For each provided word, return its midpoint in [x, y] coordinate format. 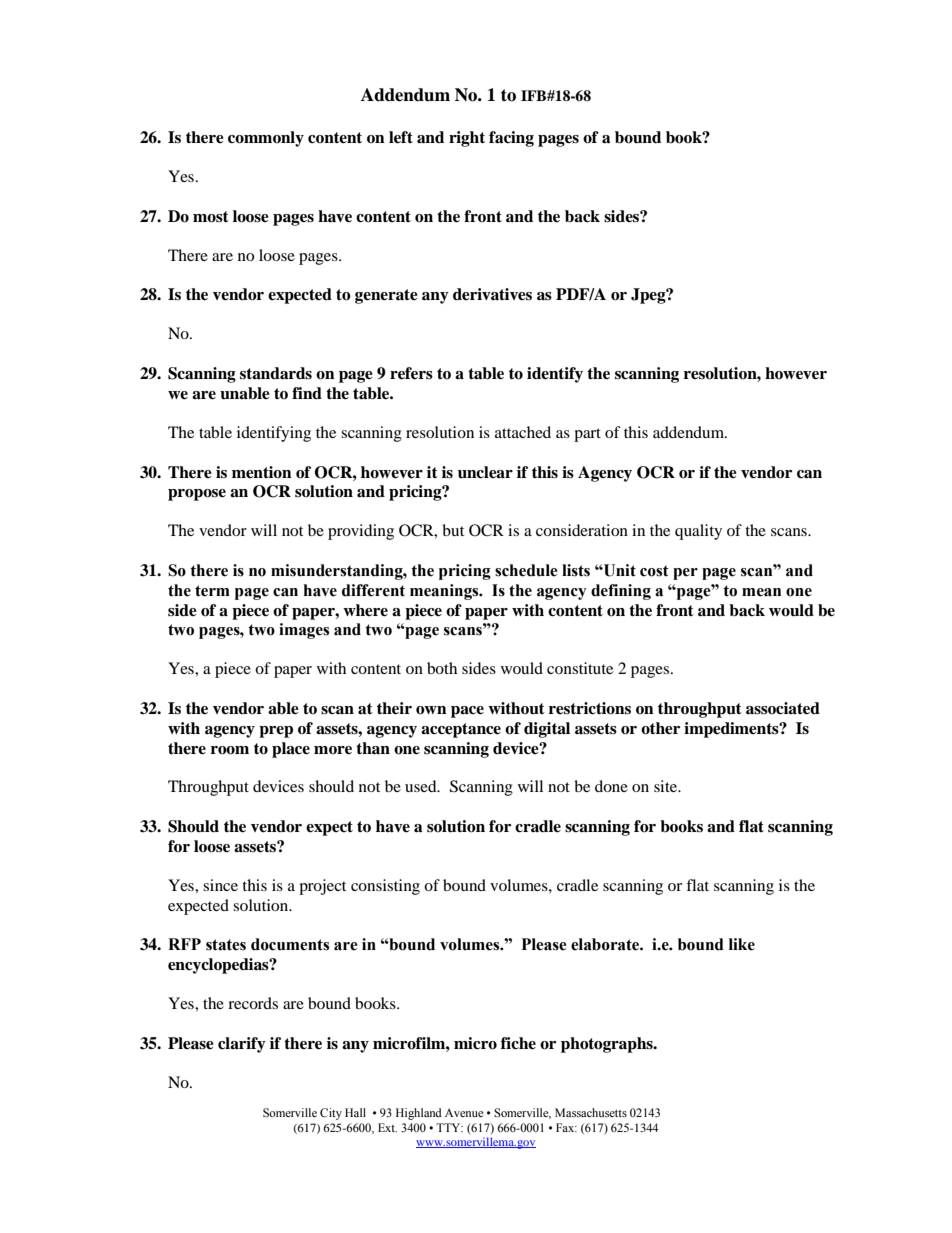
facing [511, 139]
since [220, 885]
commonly [266, 139]
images [304, 631]
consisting [385, 887]
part [587, 435]
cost [654, 571]
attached [523, 432]
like [742, 944]
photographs [608, 1045]
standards [276, 373]
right [467, 139]
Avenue [464, 1112]
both [442, 668]
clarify [242, 1045]
